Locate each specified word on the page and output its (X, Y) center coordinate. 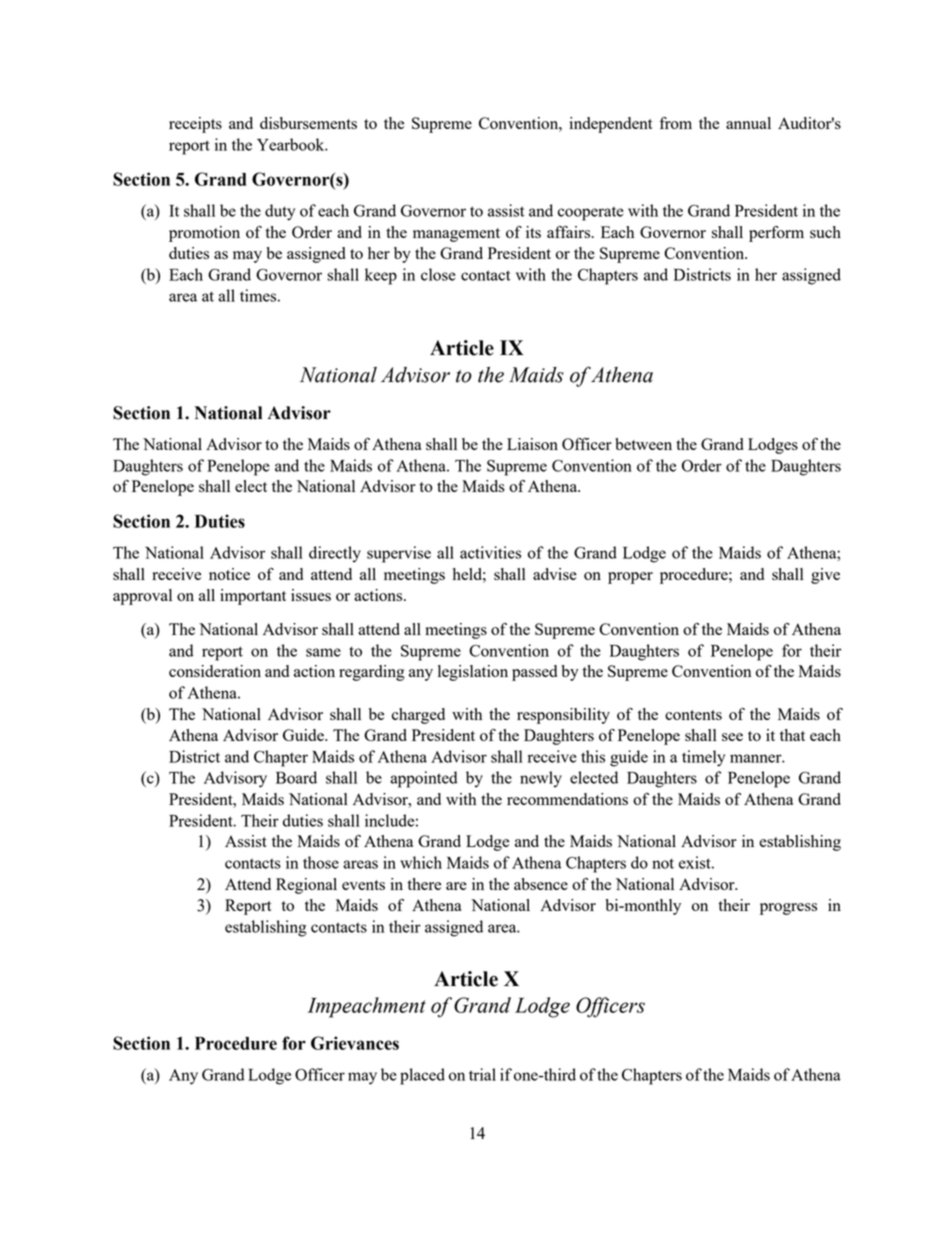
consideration (215, 671)
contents (693, 715)
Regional (306, 886)
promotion (204, 234)
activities (490, 552)
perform (776, 234)
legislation (473, 673)
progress (788, 909)
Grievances (355, 1043)
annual (748, 123)
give (825, 576)
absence (541, 884)
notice (229, 574)
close (438, 274)
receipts (195, 125)
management (456, 235)
